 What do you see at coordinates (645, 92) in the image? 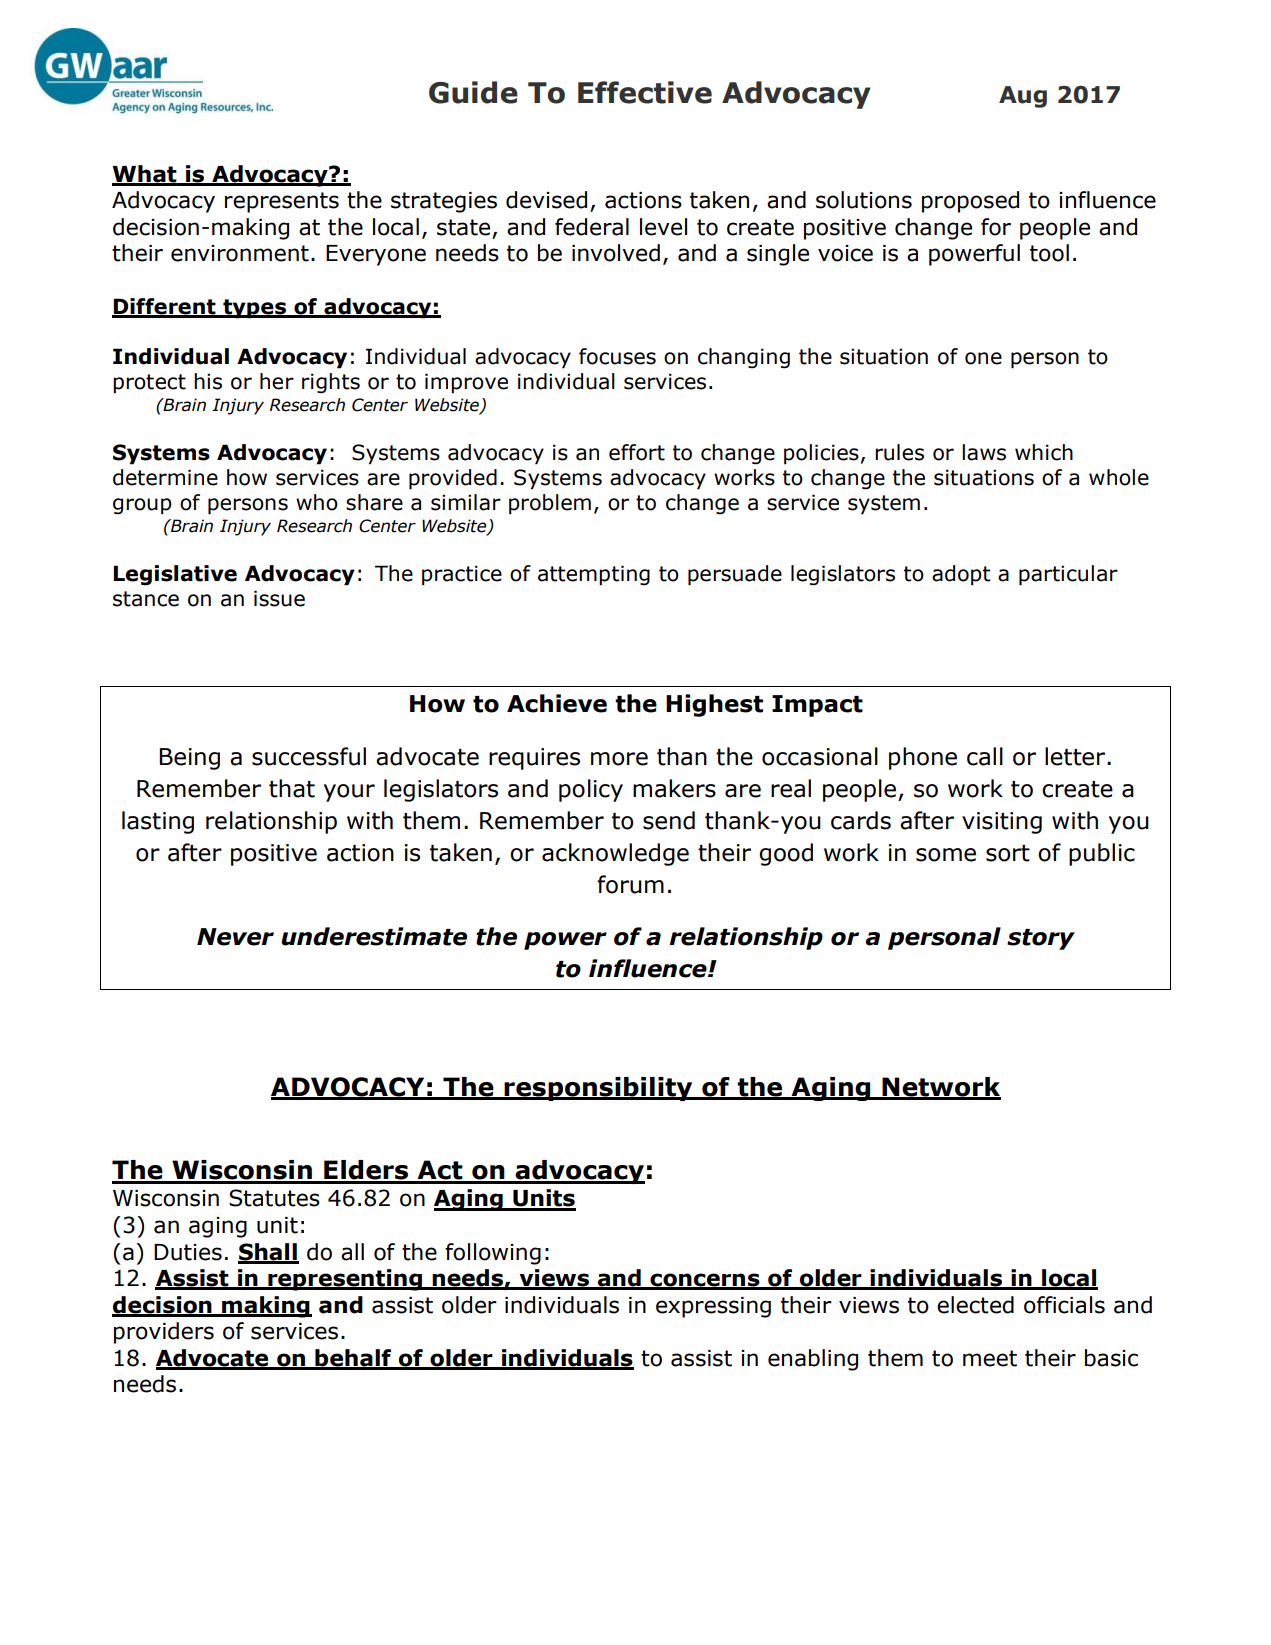
I see `Effective` at bounding box center [645, 92].
